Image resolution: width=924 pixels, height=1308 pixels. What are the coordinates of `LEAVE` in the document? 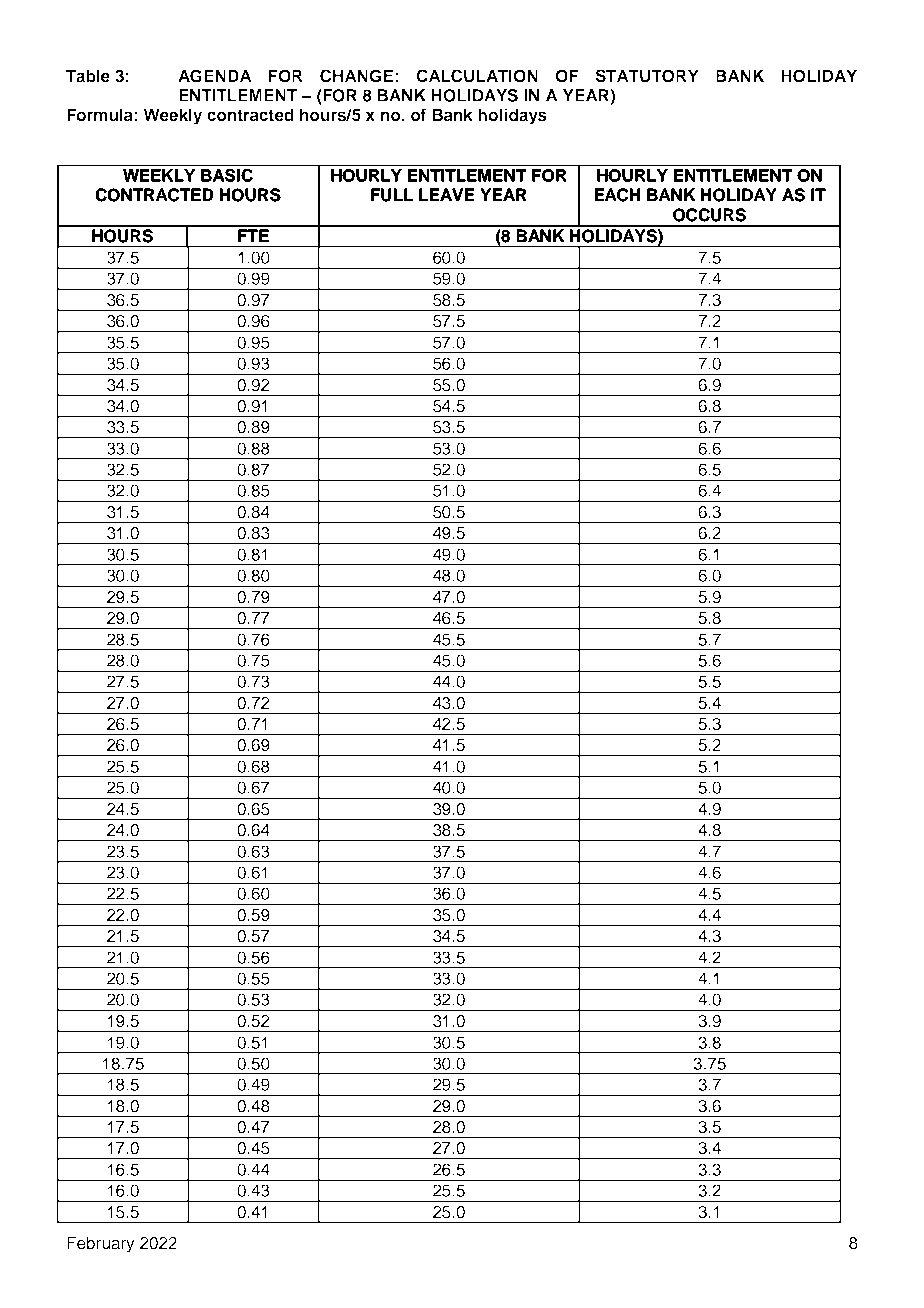 It's located at (446, 194).
